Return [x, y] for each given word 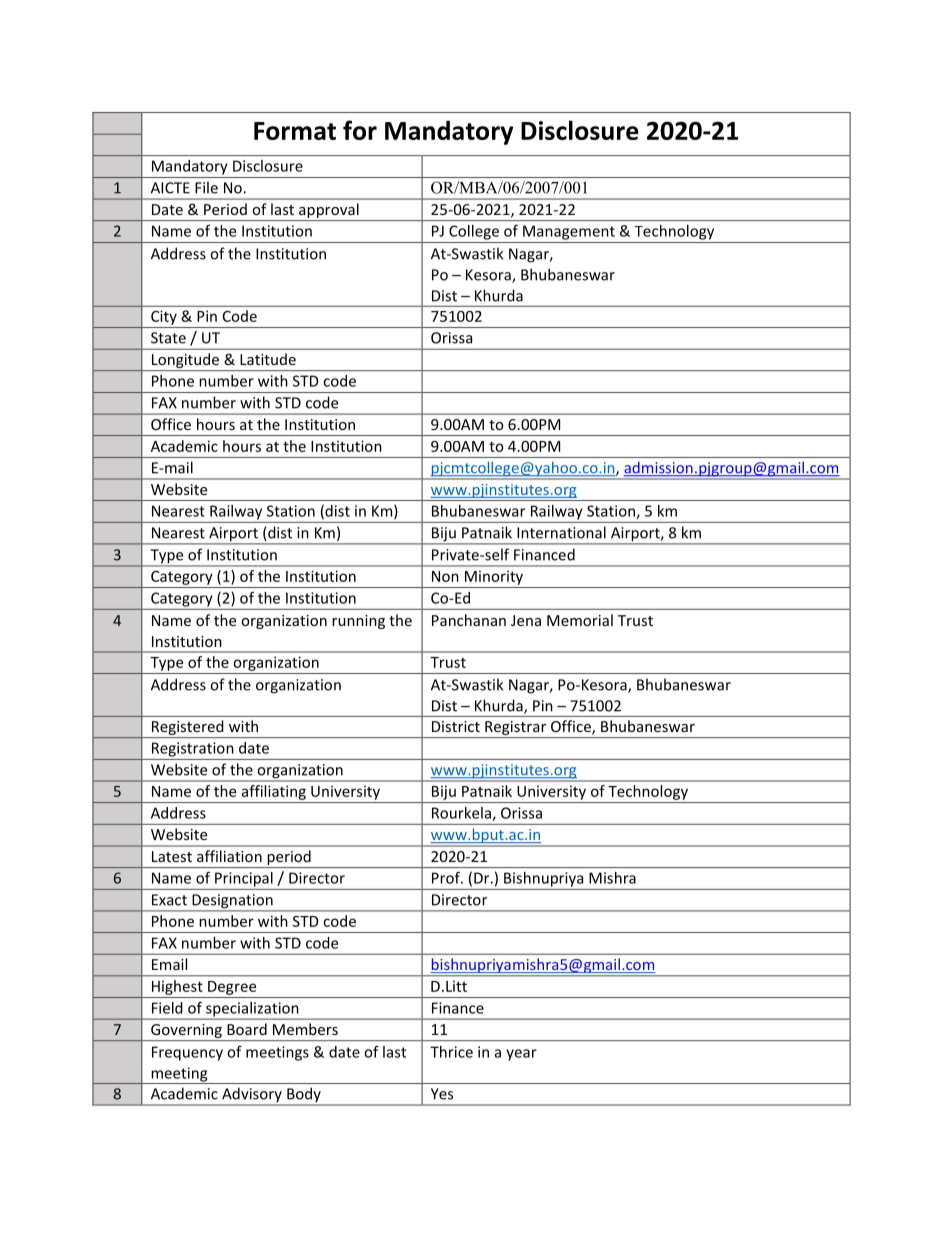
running [358, 622]
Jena [526, 620]
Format [295, 131]
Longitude [185, 362]
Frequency [187, 1053]
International [561, 532]
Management [569, 232]
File [206, 187]
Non [445, 576]
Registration [192, 749]
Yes [442, 1094]
